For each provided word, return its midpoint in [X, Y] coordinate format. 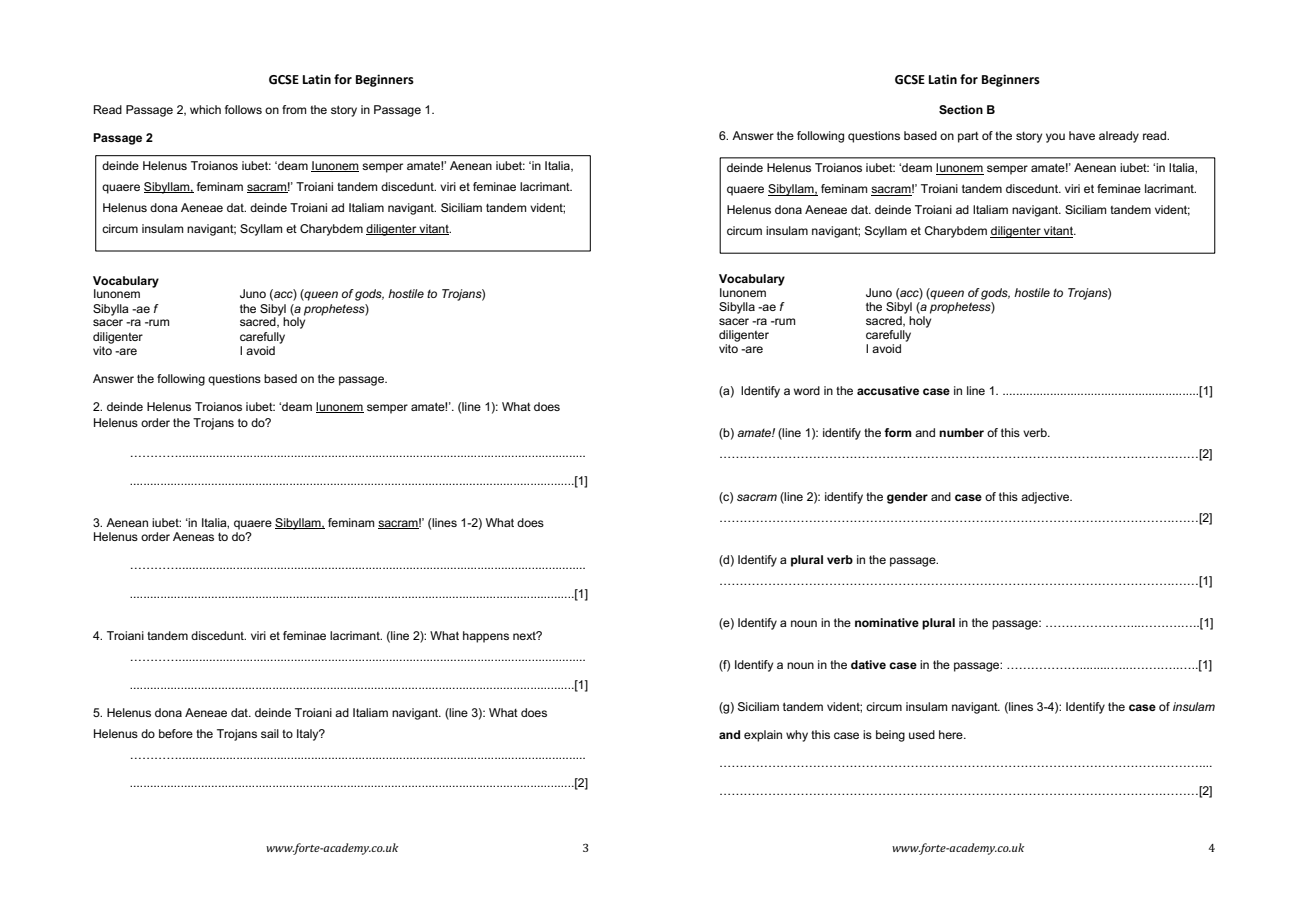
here [952, 734]
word [807, 390]
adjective [1046, 498]
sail [270, 733]
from [294, 109]
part [968, 137]
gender [907, 498]
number [961, 432]
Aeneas [193, 536]
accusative [888, 390]
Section [961, 109]
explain [763, 736]
